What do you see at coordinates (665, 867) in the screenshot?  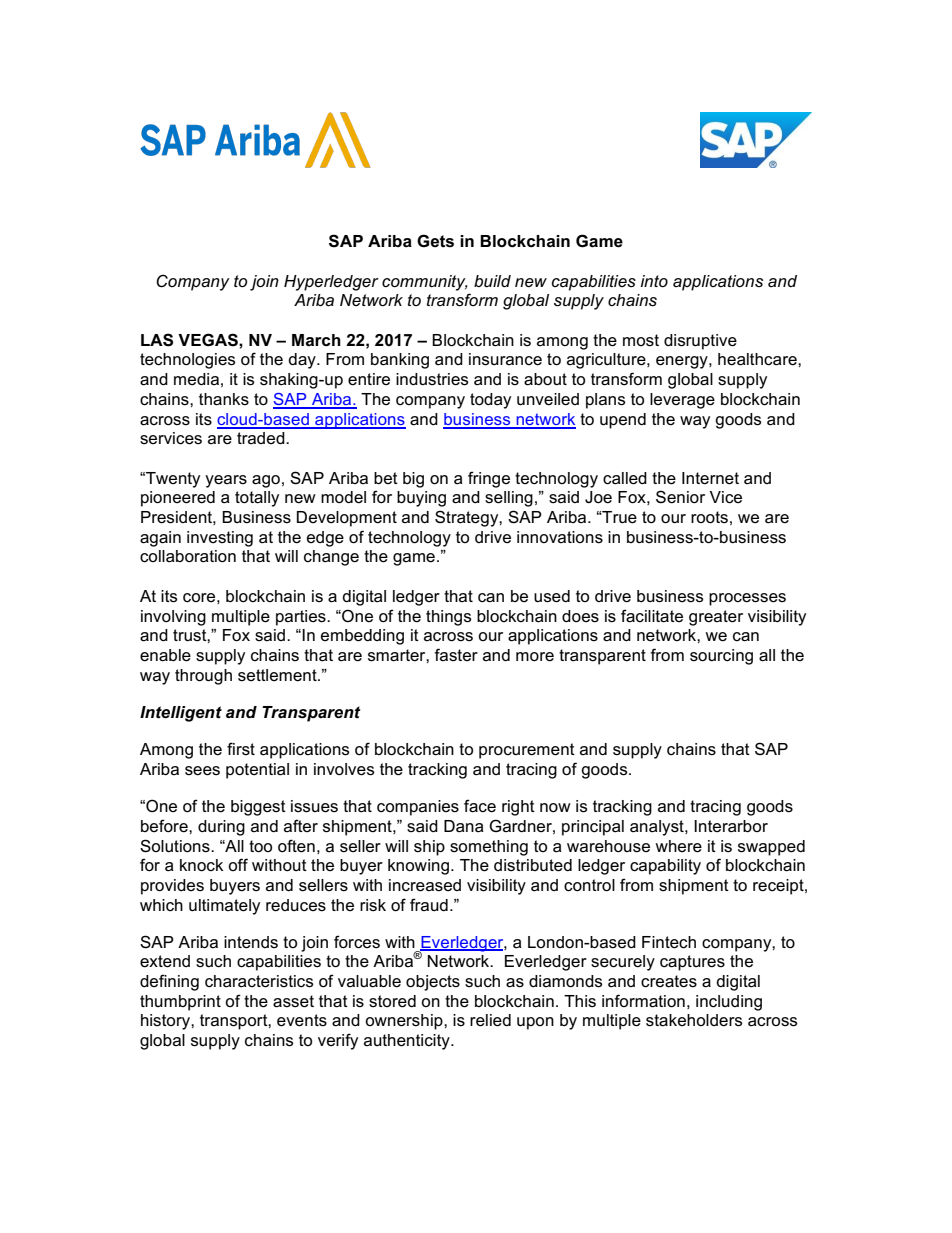 I see `capability` at bounding box center [665, 867].
